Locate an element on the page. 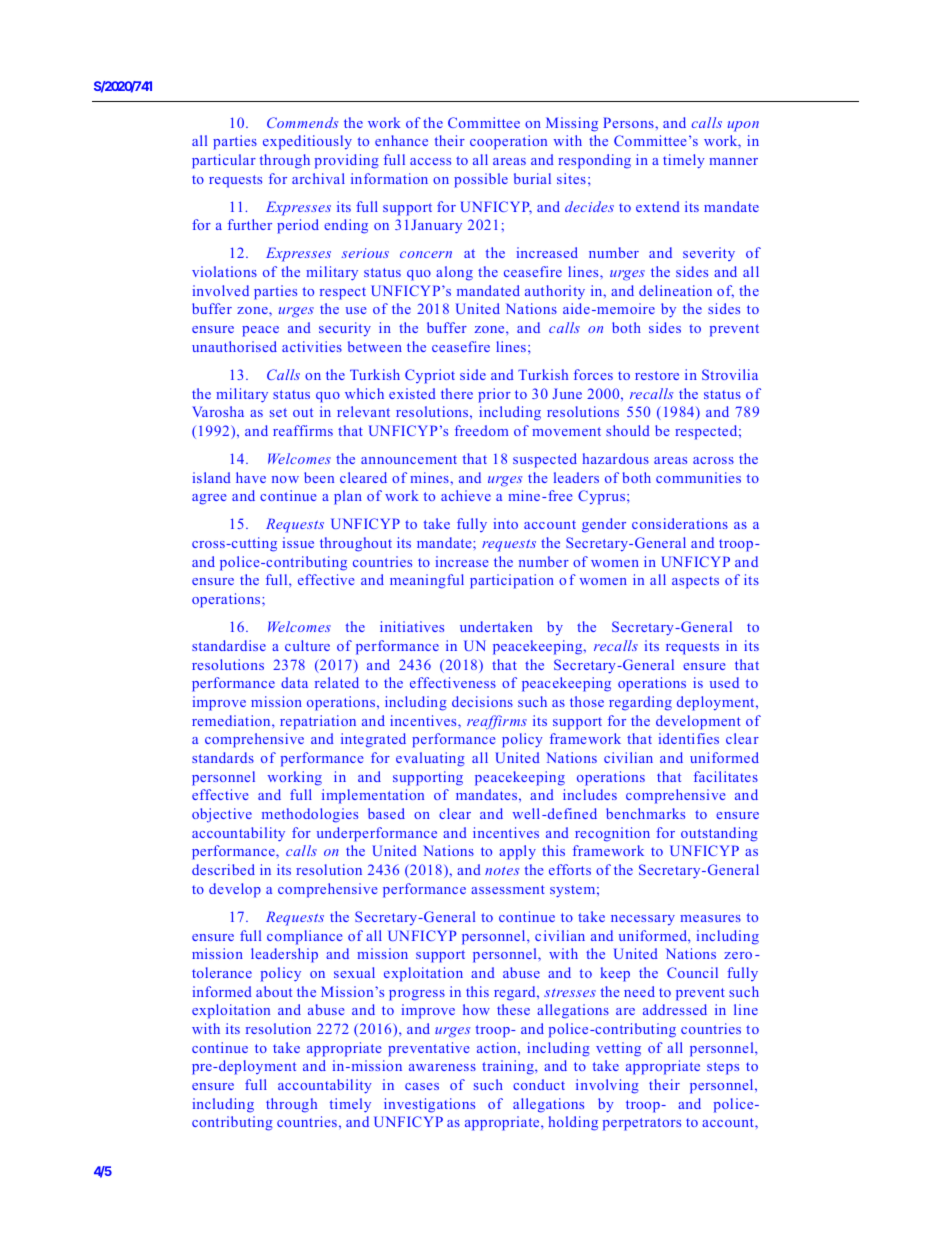 The width and height of the document is (952, 1233). culture is located at coordinates (307, 645).
